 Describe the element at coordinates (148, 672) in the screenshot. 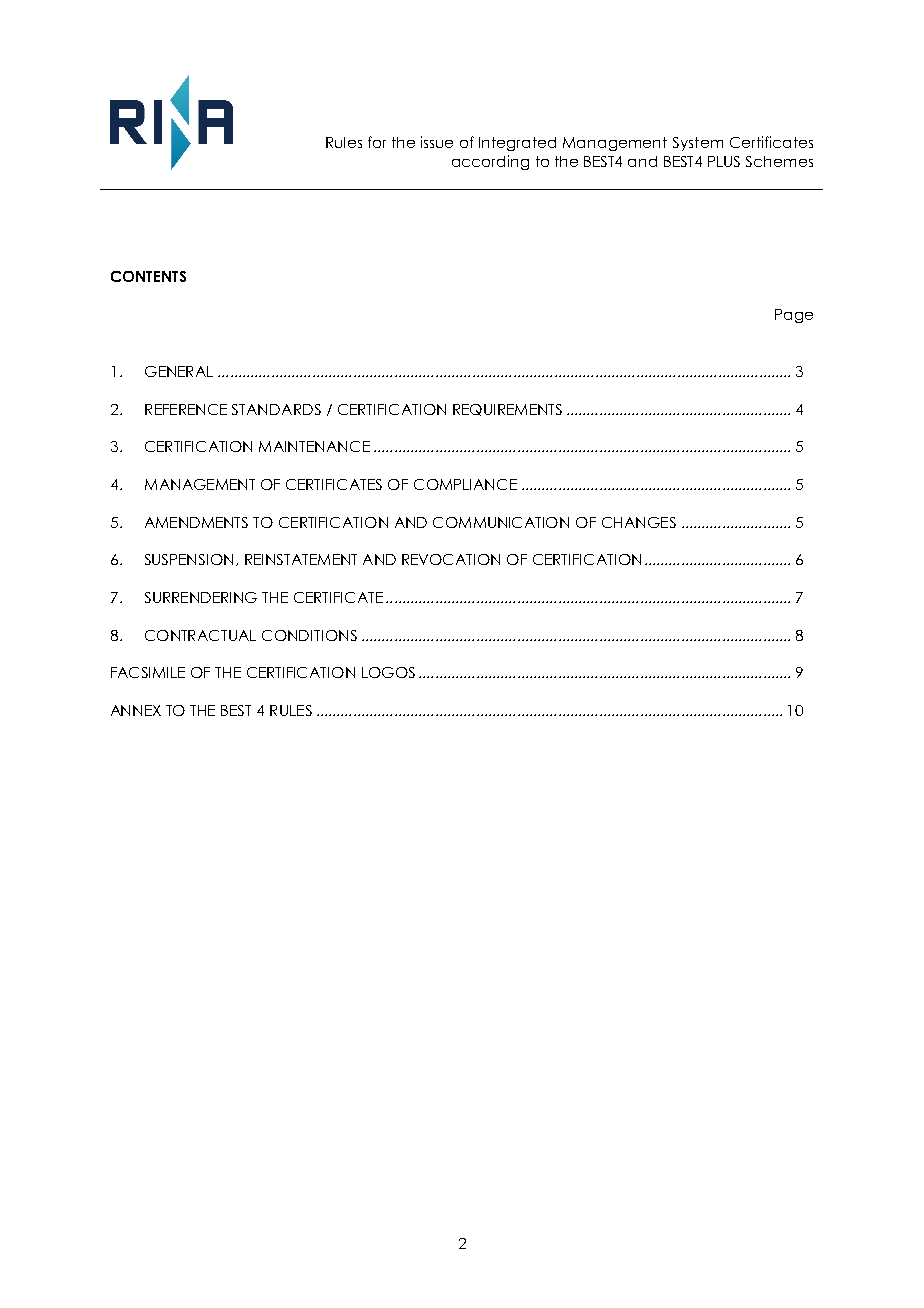

I see `FACSIMILE` at that location.
